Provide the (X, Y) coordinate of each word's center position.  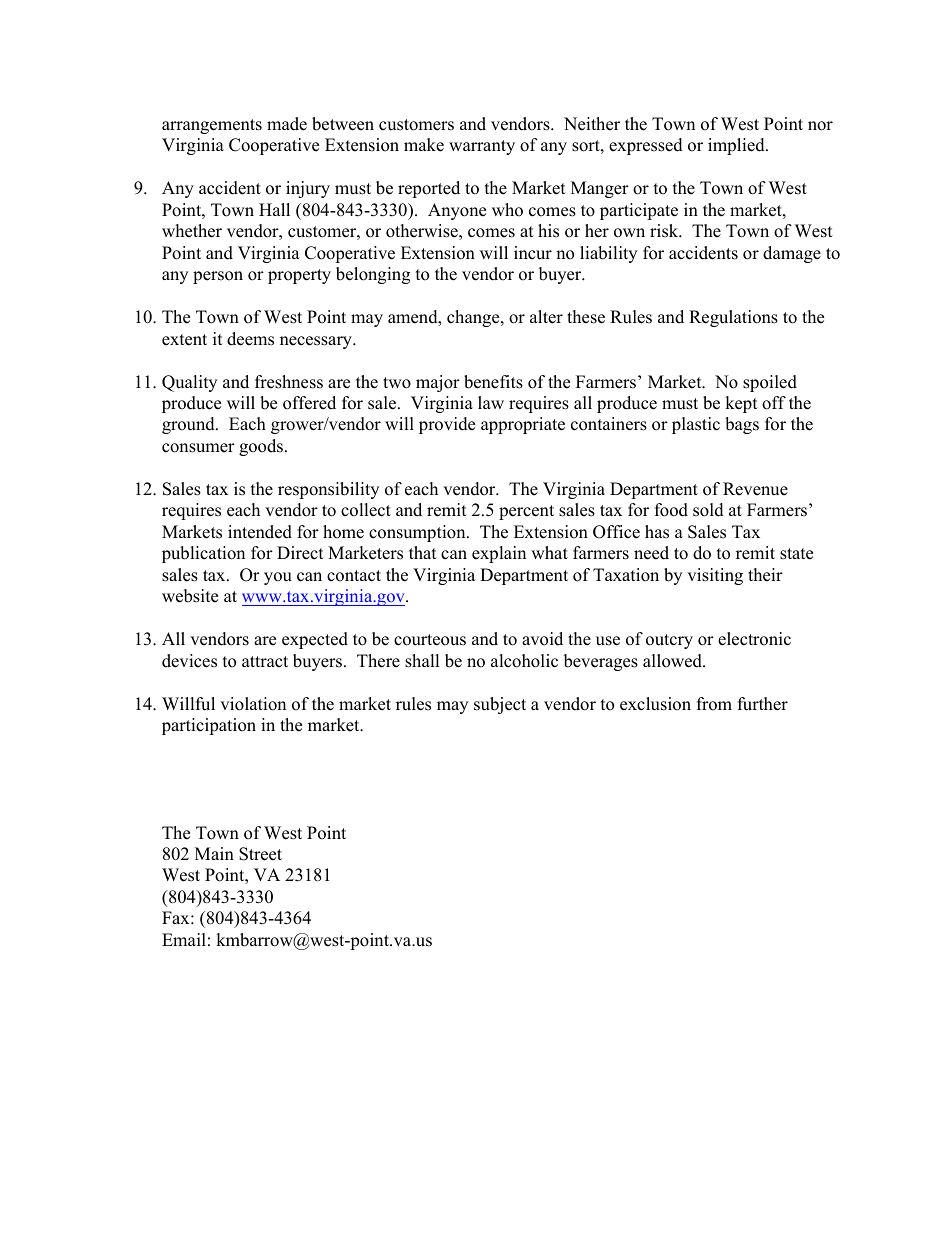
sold (708, 510)
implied (737, 146)
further (763, 704)
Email (184, 939)
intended (260, 532)
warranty (482, 147)
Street (260, 854)
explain (499, 554)
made (287, 124)
